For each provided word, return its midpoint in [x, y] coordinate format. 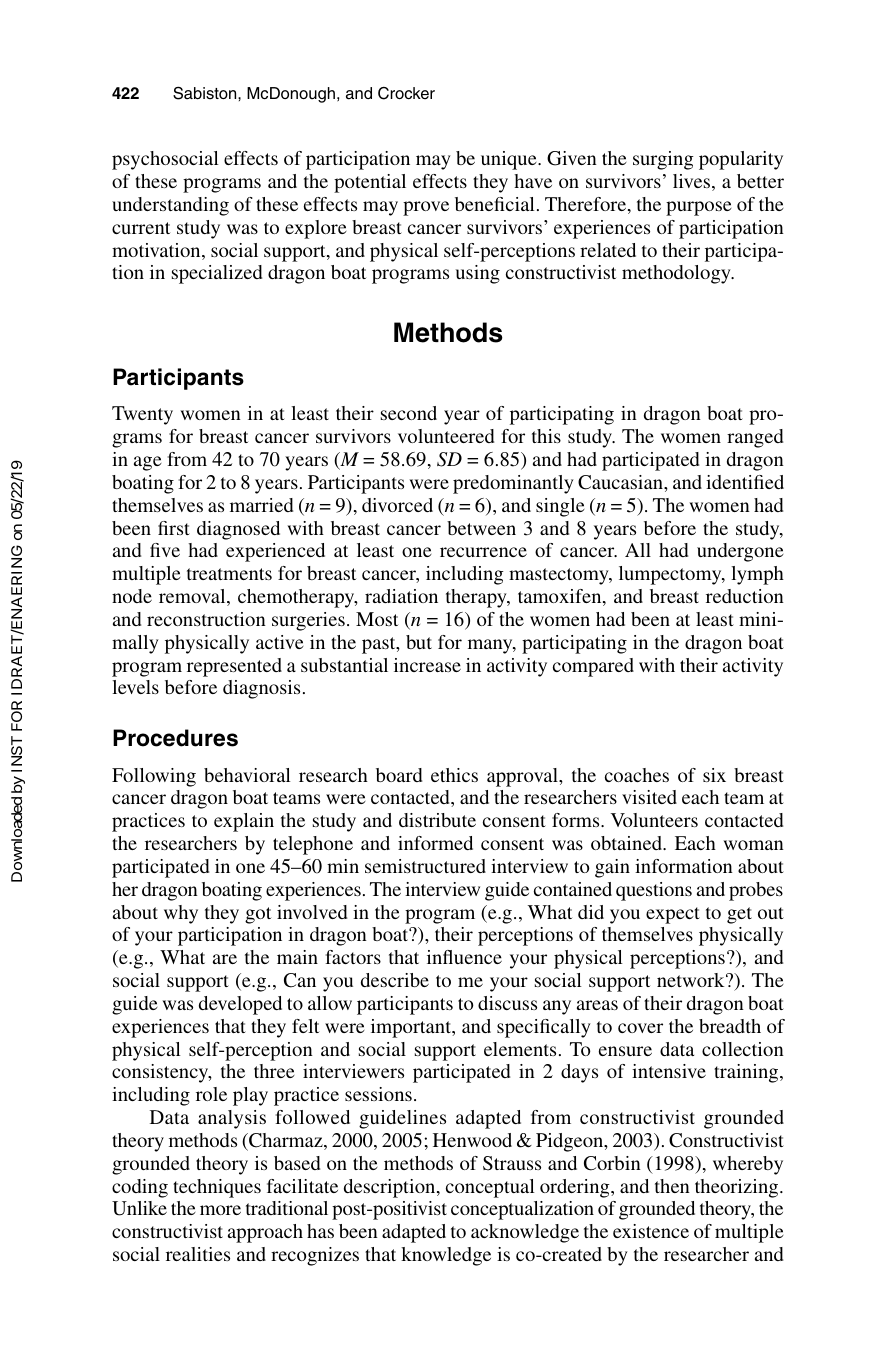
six [714, 775]
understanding [170, 206]
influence [464, 957]
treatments [229, 574]
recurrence [483, 552]
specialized [217, 274]
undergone [740, 552]
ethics [454, 775]
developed [240, 1005]
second [409, 413]
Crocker [406, 93]
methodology [677, 274]
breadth [730, 1026]
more [220, 1210]
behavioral [247, 775]
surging [663, 160]
